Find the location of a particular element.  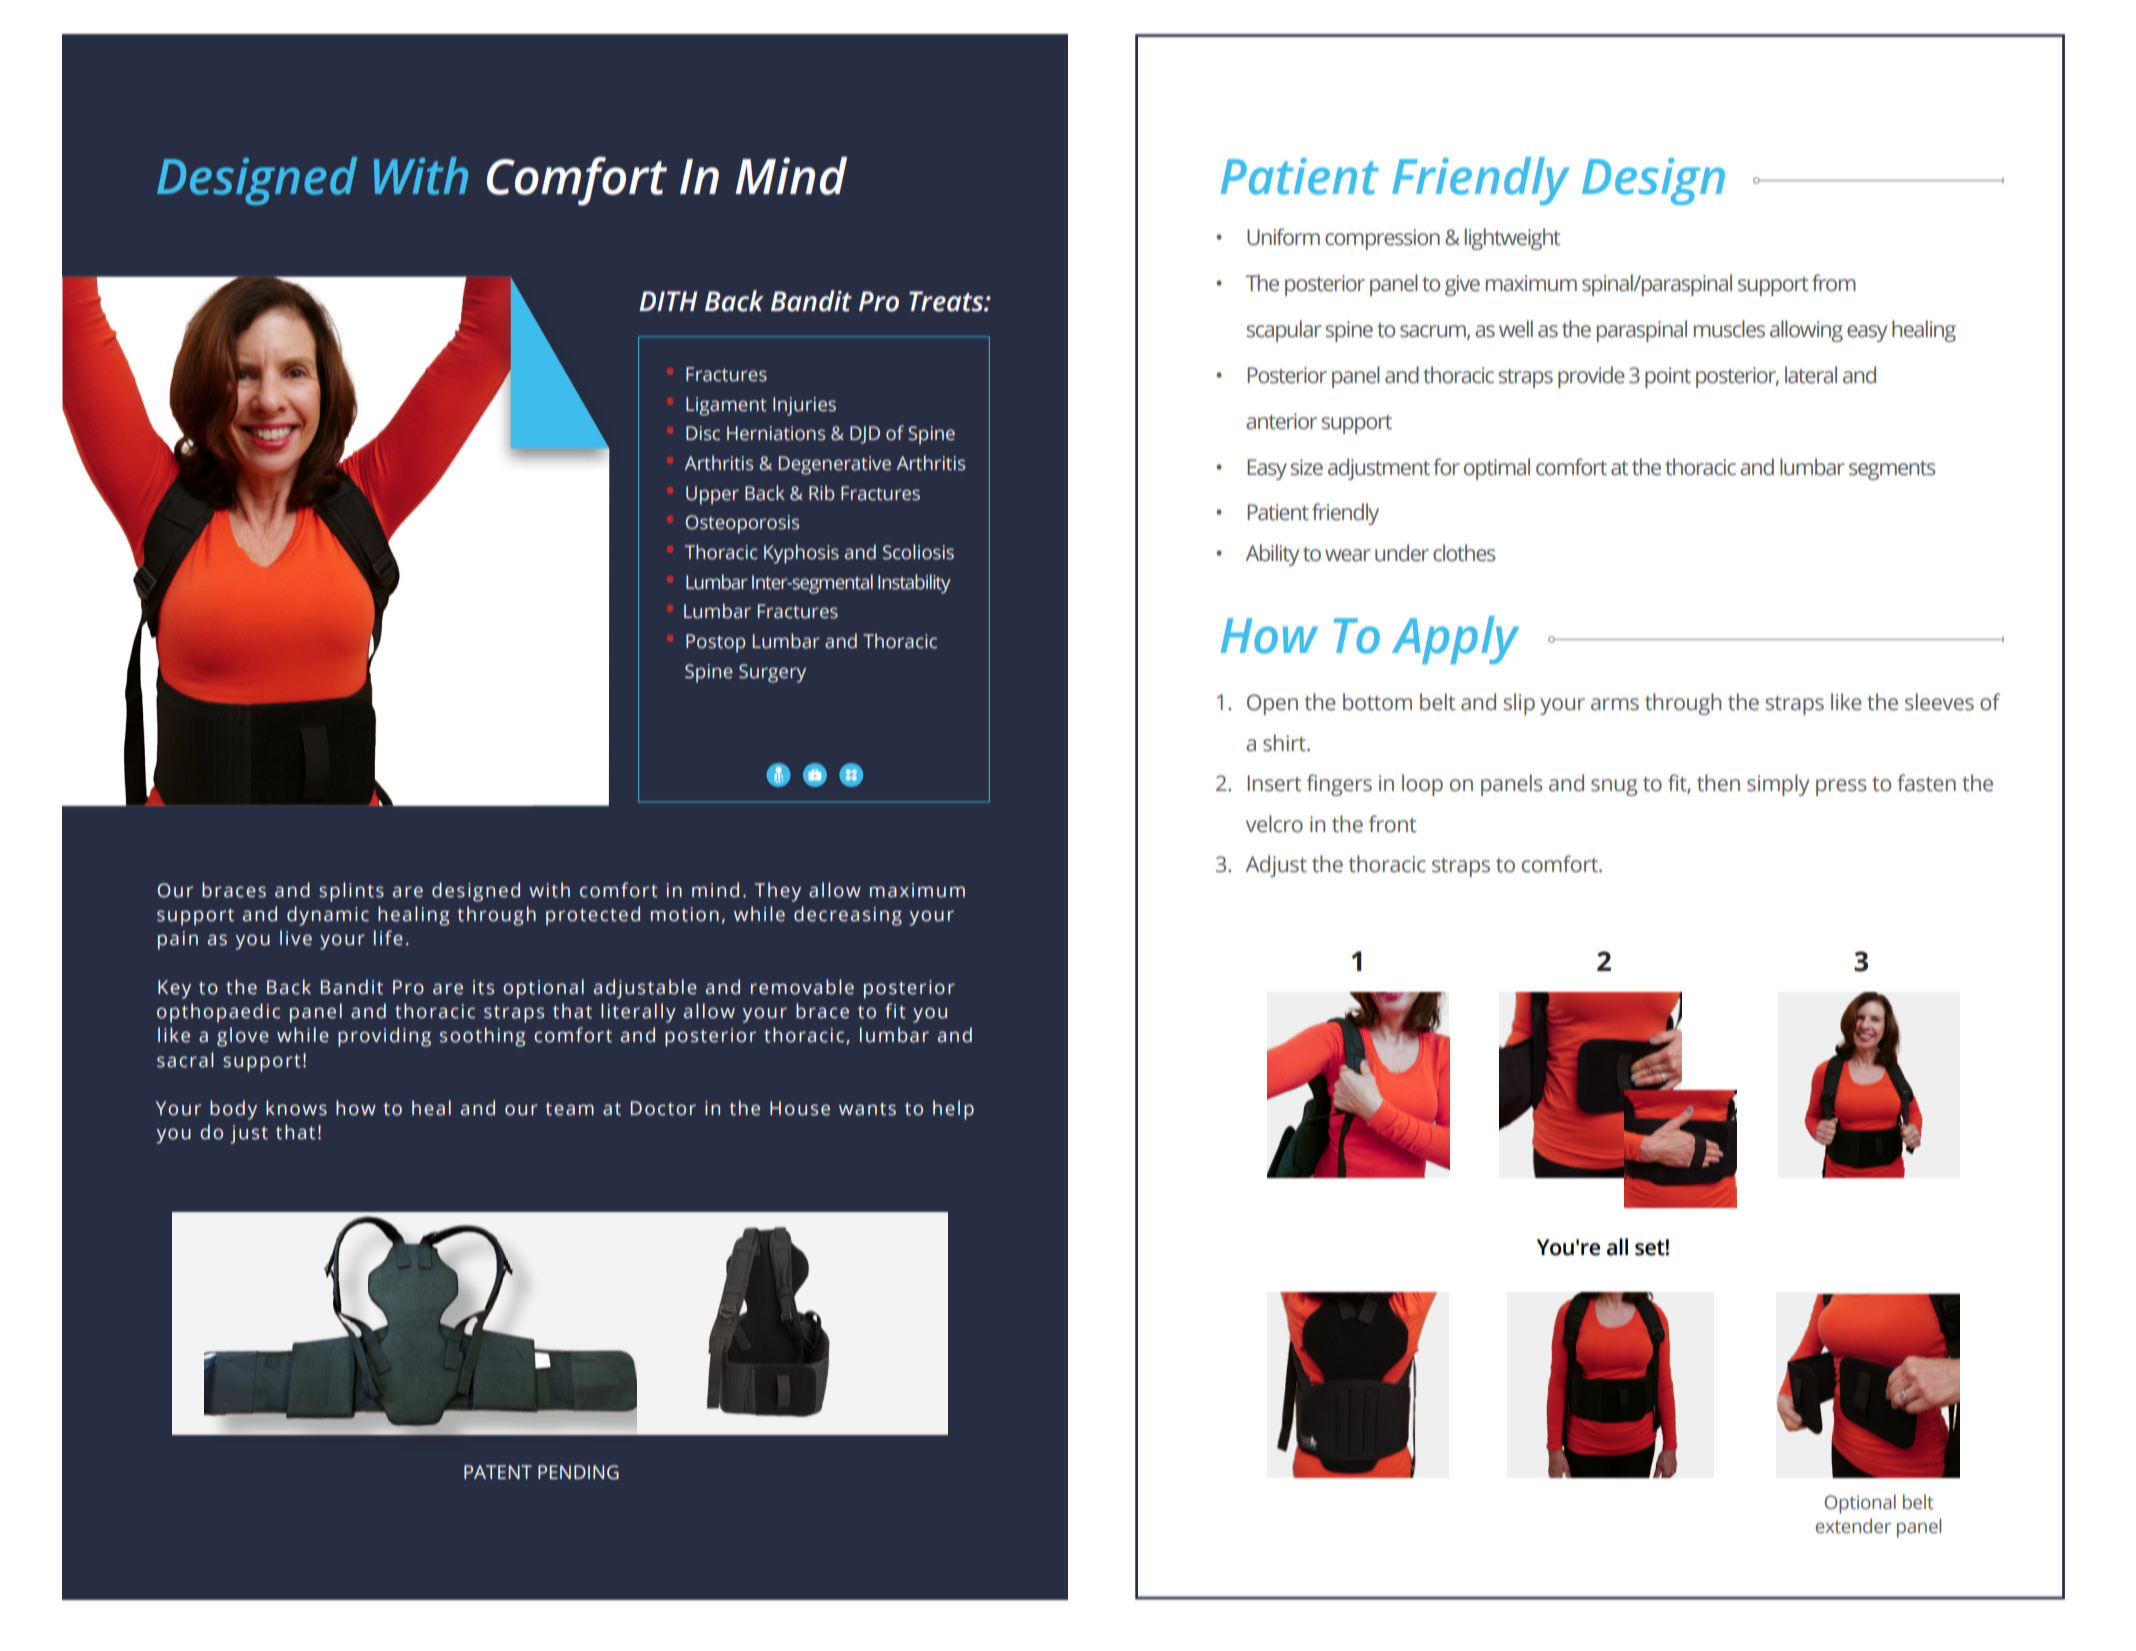

Open is located at coordinates (1272, 704).
